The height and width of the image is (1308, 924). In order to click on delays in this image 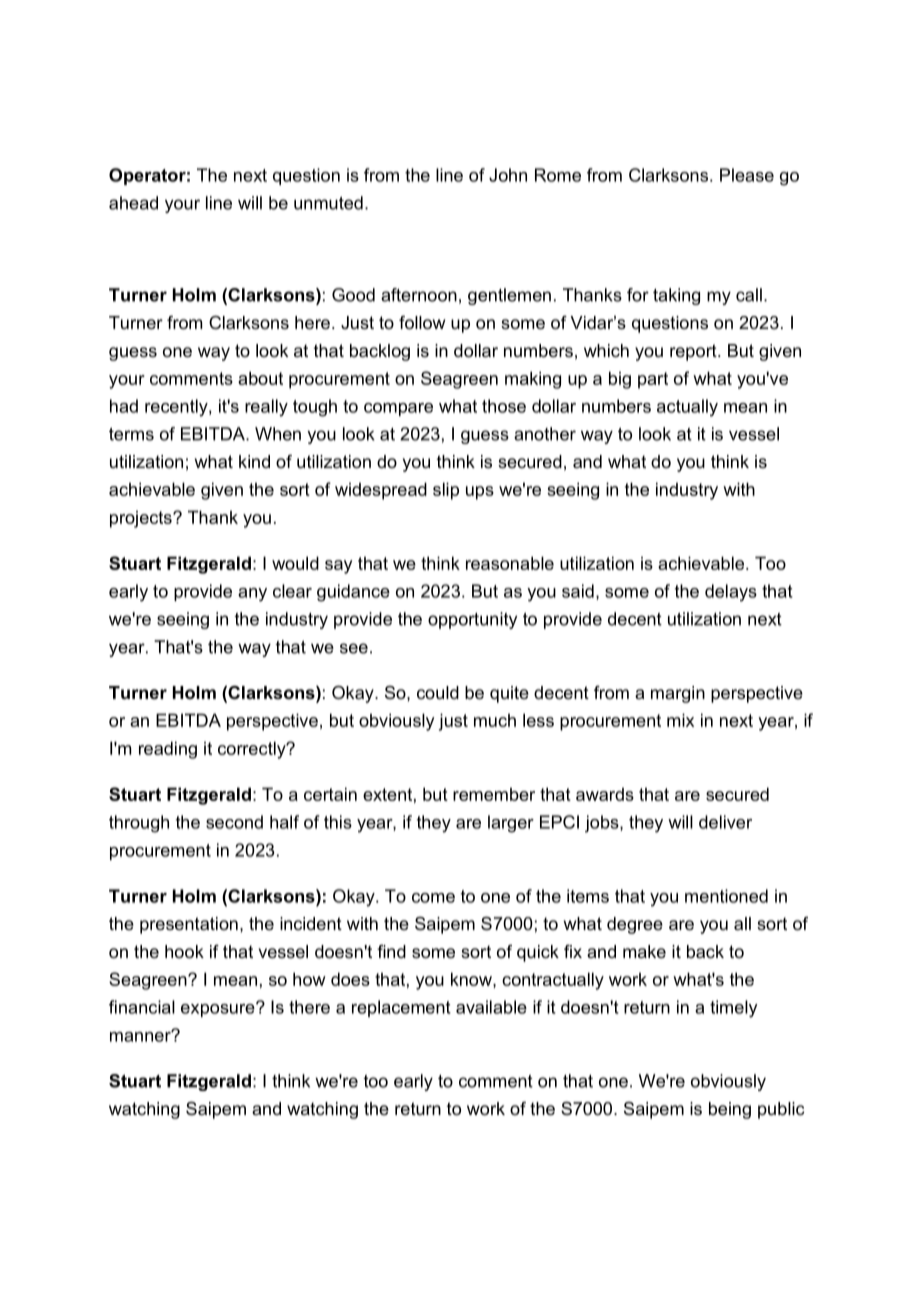, I will do `click(731, 593)`.
